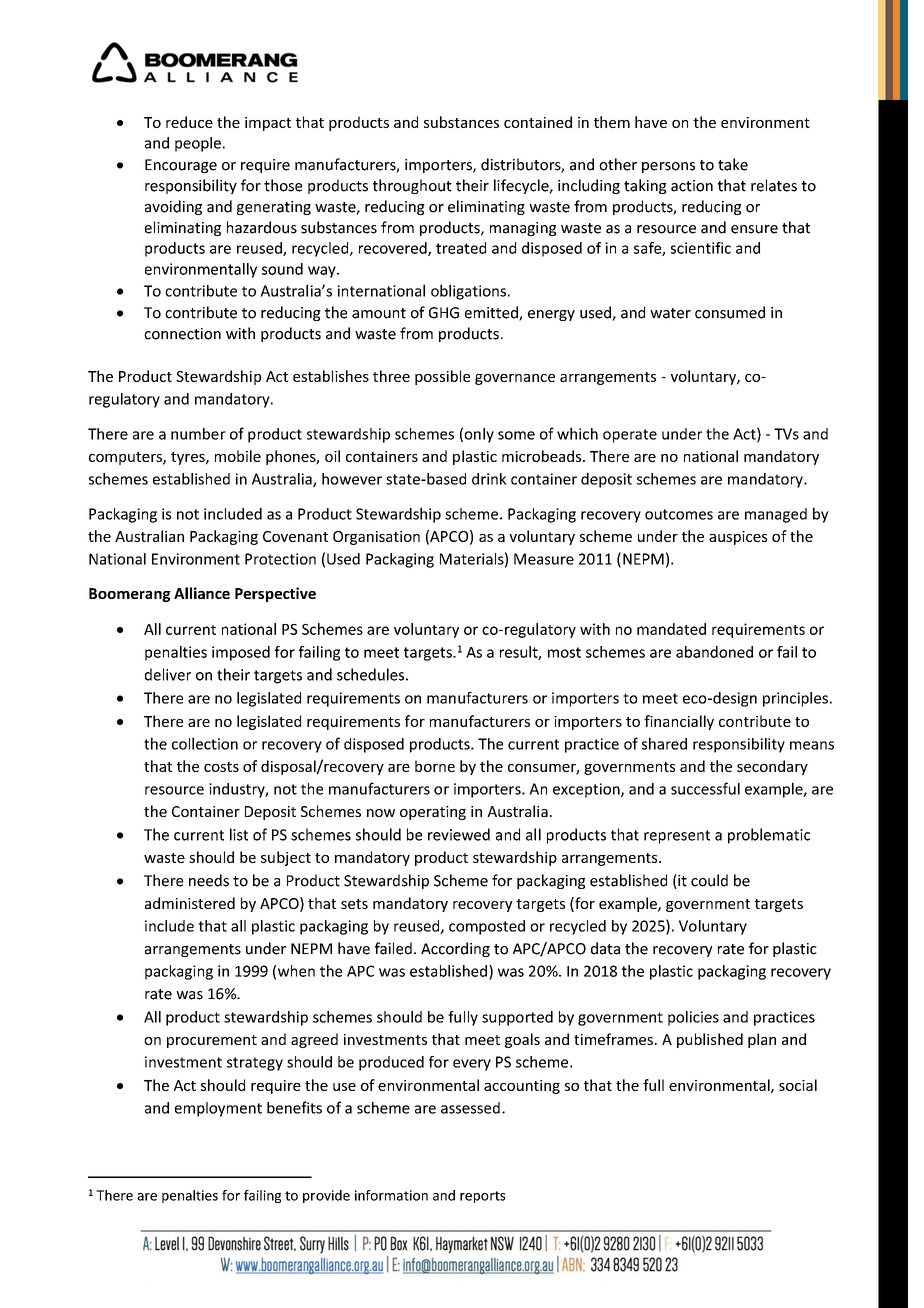 This page has height=1308, width=924. I want to click on throughout, so click(412, 186).
